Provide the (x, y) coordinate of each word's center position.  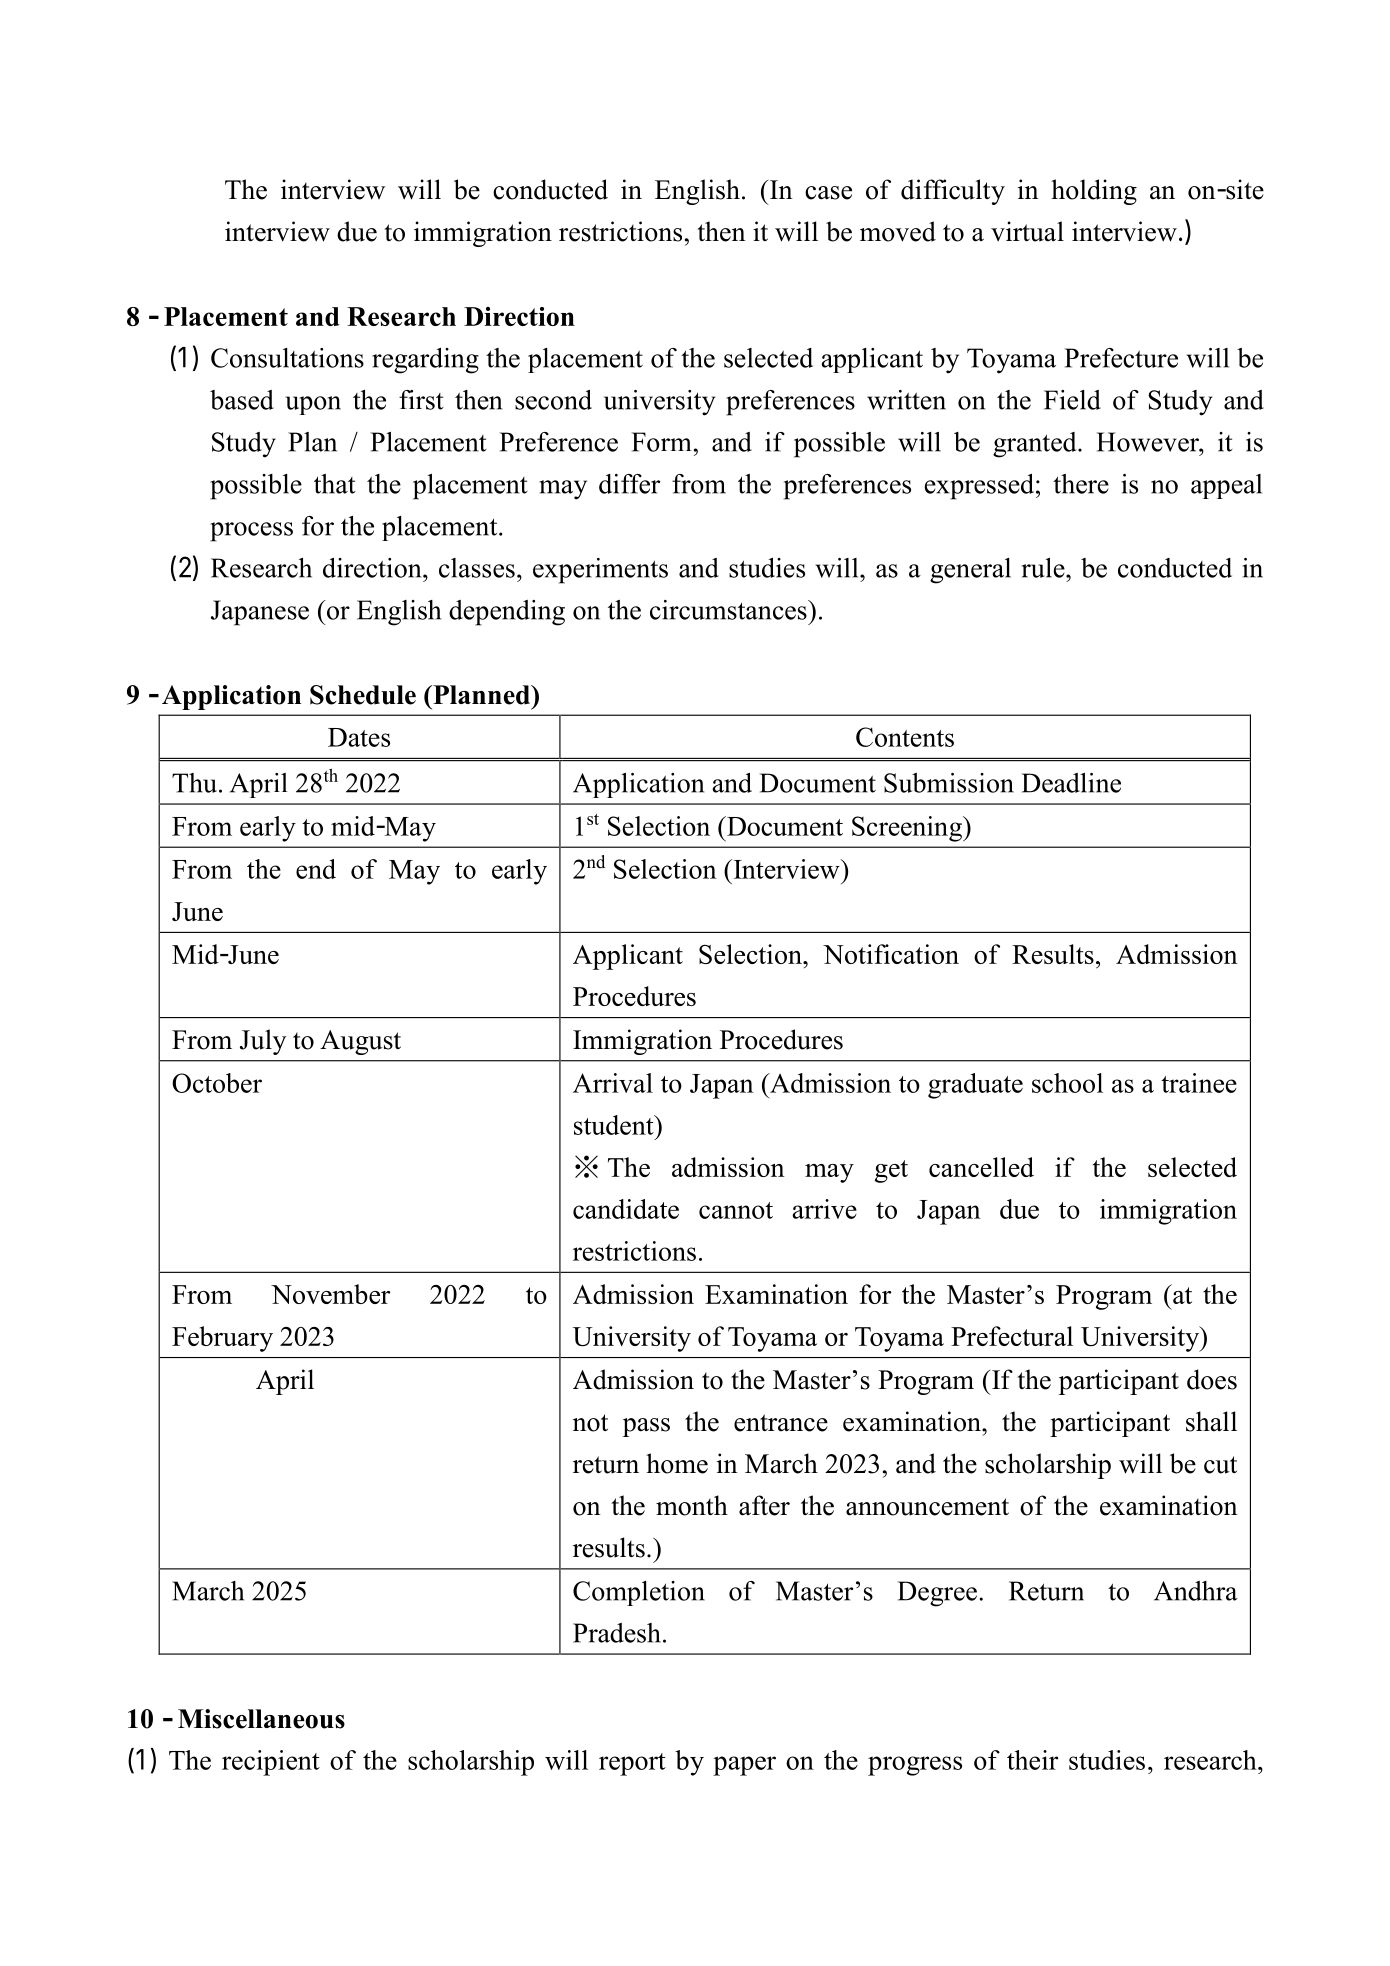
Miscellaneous (261, 1719)
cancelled (981, 1167)
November (331, 1294)
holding (1094, 192)
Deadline (1071, 783)
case (828, 193)
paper (744, 1766)
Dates (359, 737)
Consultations (287, 358)
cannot (736, 1210)
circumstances (729, 610)
